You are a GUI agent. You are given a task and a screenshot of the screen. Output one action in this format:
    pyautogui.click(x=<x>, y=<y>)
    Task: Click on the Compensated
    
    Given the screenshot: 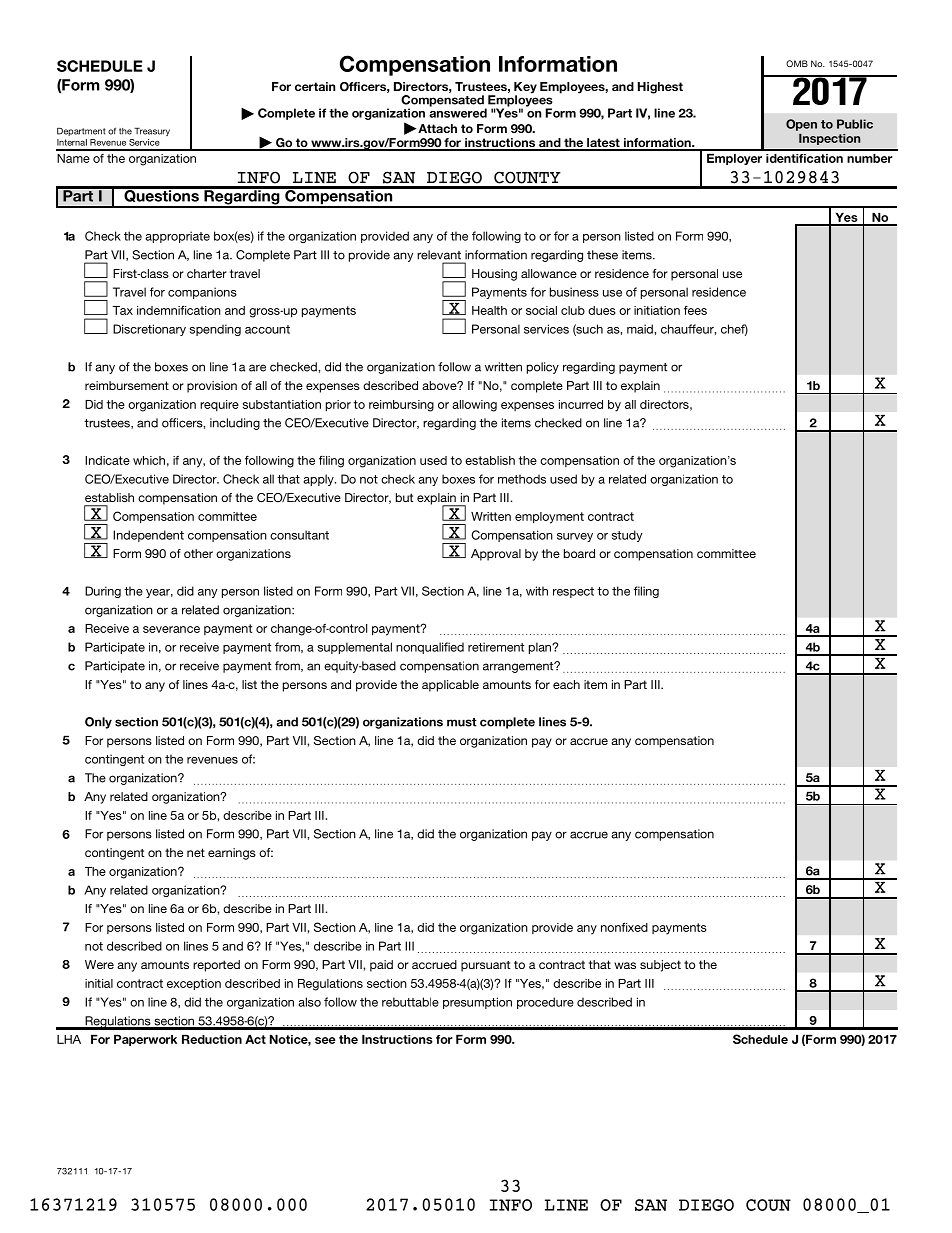 What is the action you would take?
    pyautogui.click(x=443, y=102)
